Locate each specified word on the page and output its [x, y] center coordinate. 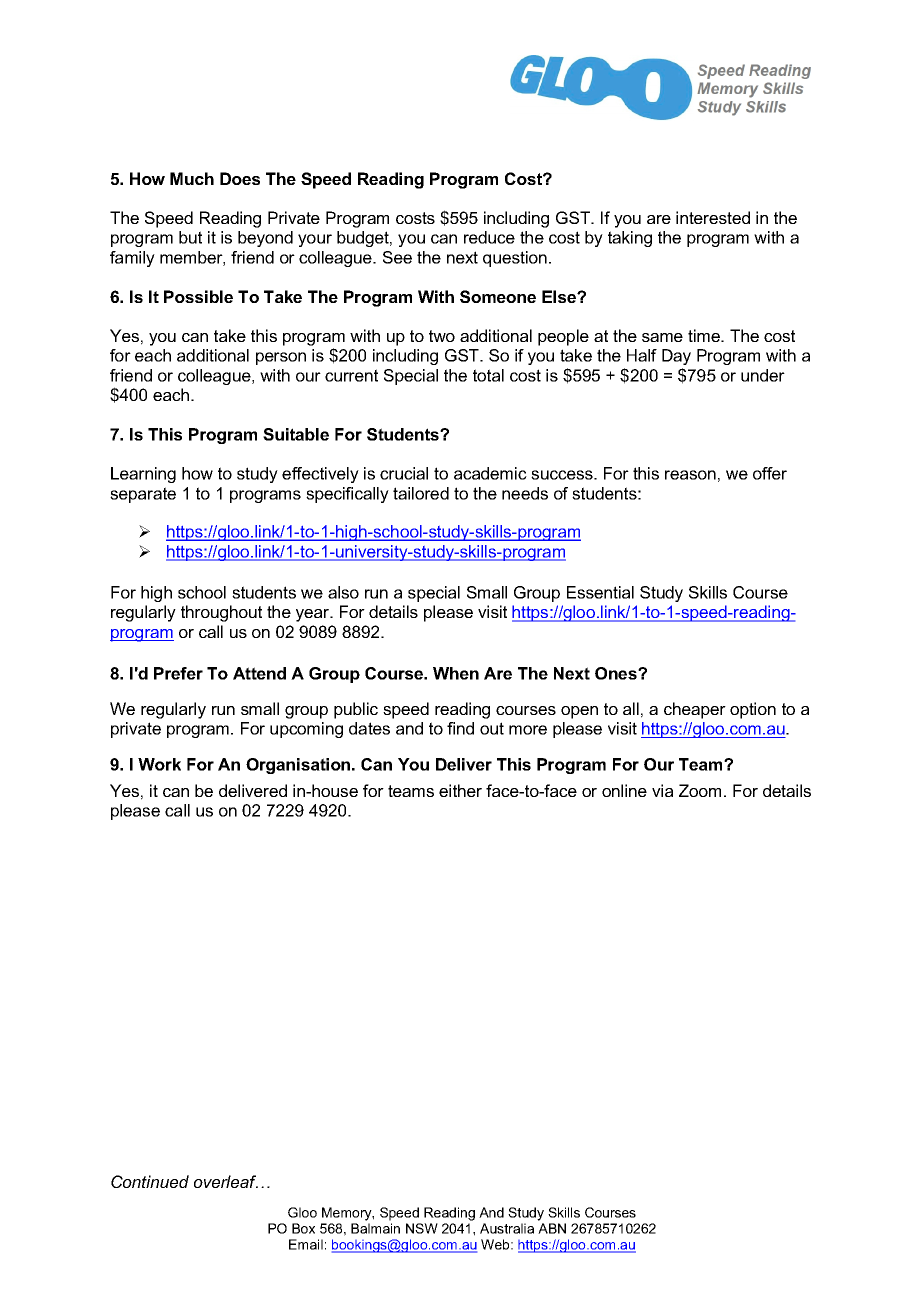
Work [159, 764]
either [460, 790]
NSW [422, 1228]
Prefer [178, 673]
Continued [150, 1181]
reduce [489, 237]
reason [690, 475]
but [190, 237]
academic [490, 473]
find [460, 728]
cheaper [695, 710]
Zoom [700, 790]
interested [713, 217]
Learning [143, 475]
